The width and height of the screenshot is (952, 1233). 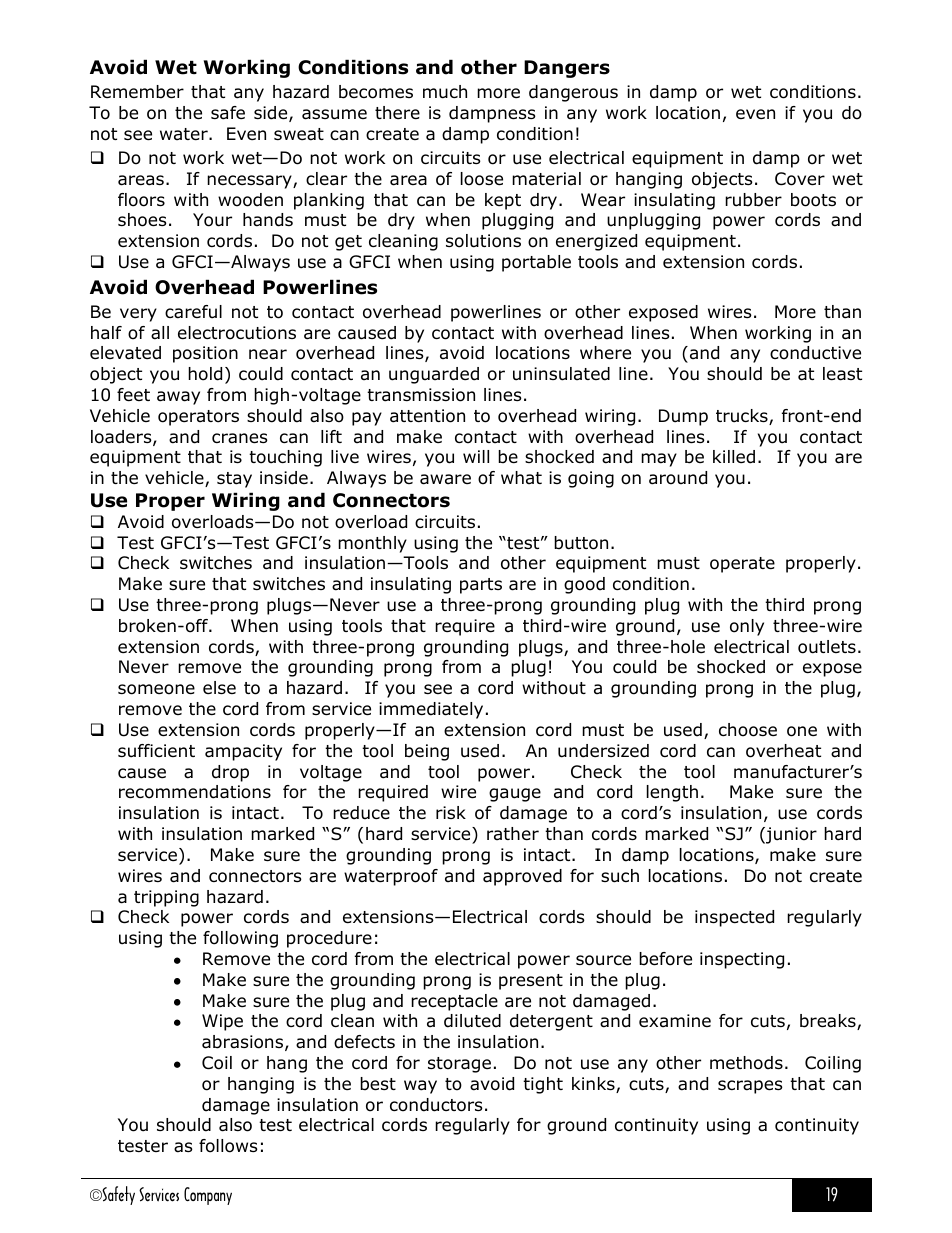 I want to click on will, so click(x=476, y=456).
